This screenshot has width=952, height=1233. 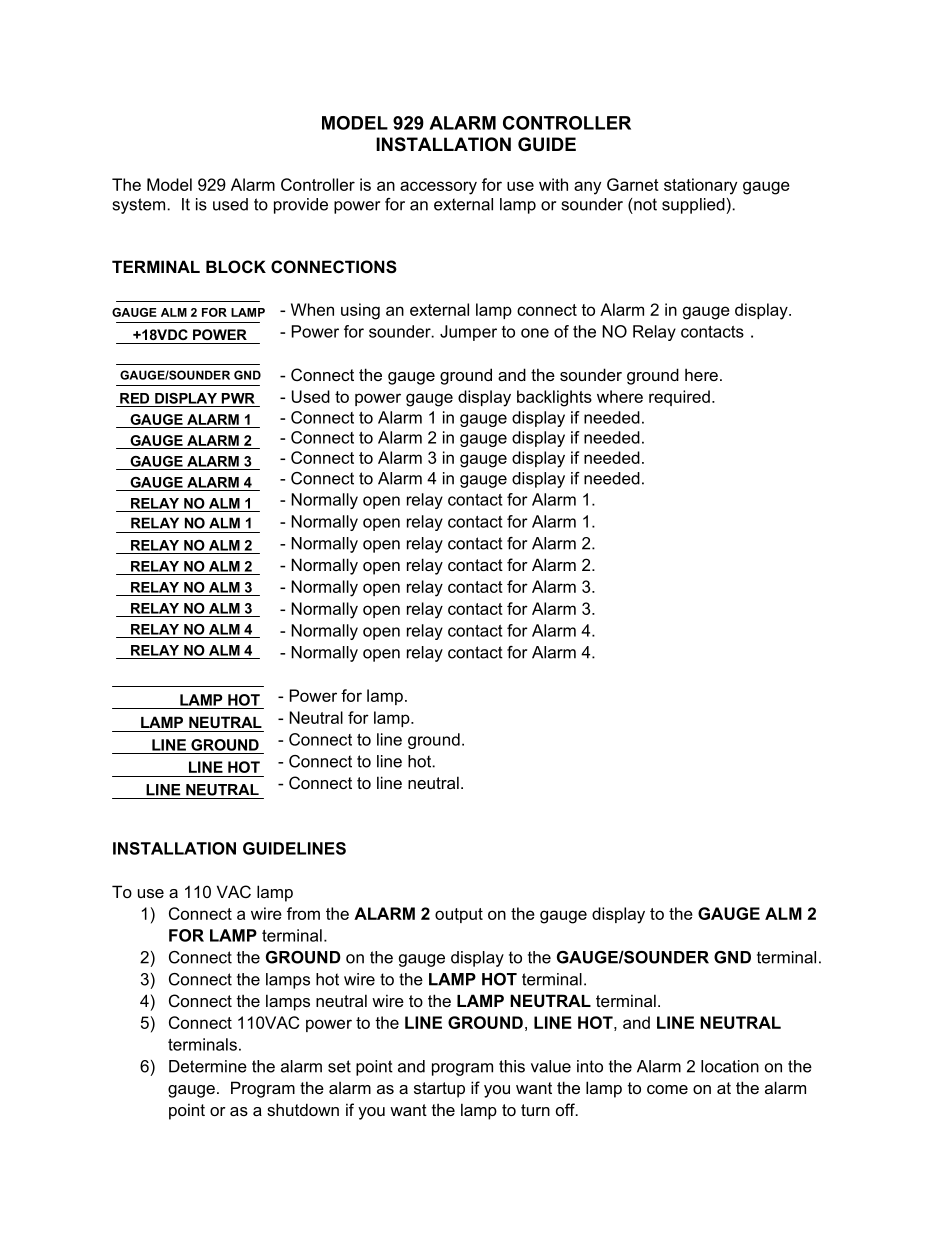 What do you see at coordinates (645, 204) in the screenshot?
I see `not` at bounding box center [645, 204].
